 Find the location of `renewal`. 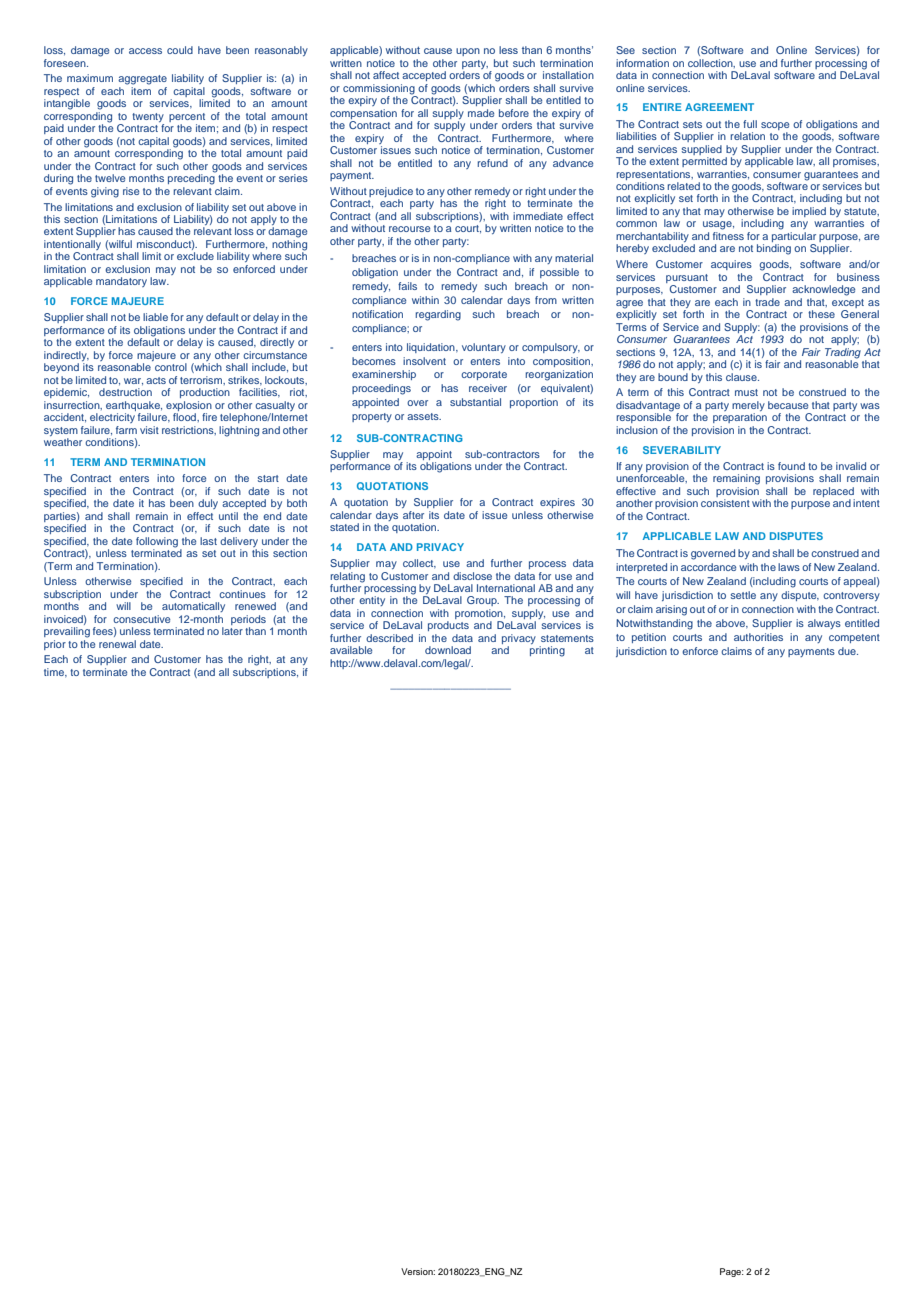

renewal is located at coordinates (117, 644).
